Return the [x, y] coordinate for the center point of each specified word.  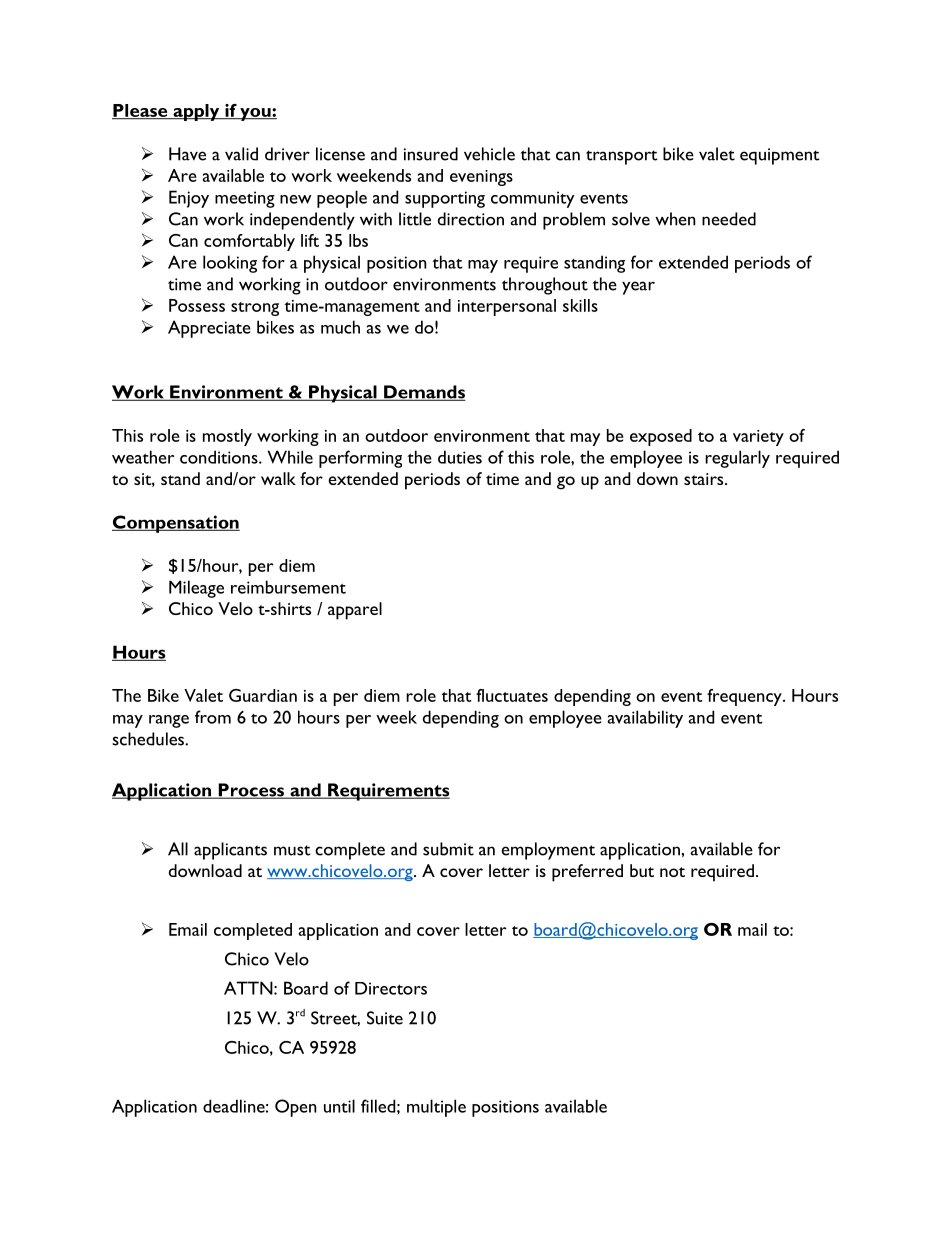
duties [460, 457]
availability [645, 719]
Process [251, 791]
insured [431, 154]
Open [296, 1108]
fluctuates [512, 695]
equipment [779, 156]
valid [241, 154]
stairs [705, 479]
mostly [227, 437]
